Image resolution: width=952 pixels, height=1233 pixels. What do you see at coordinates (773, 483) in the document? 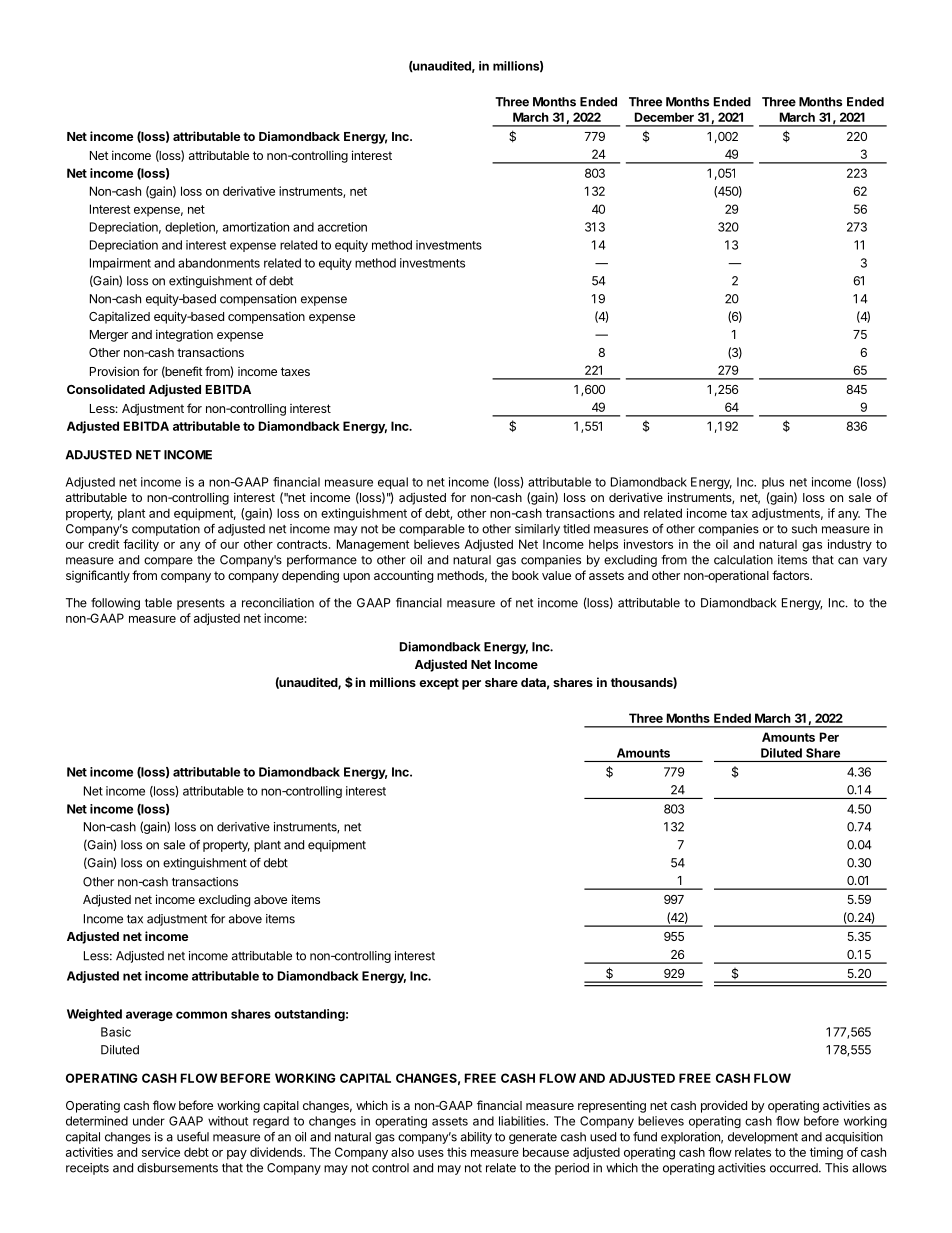
I see `plus` at bounding box center [773, 483].
